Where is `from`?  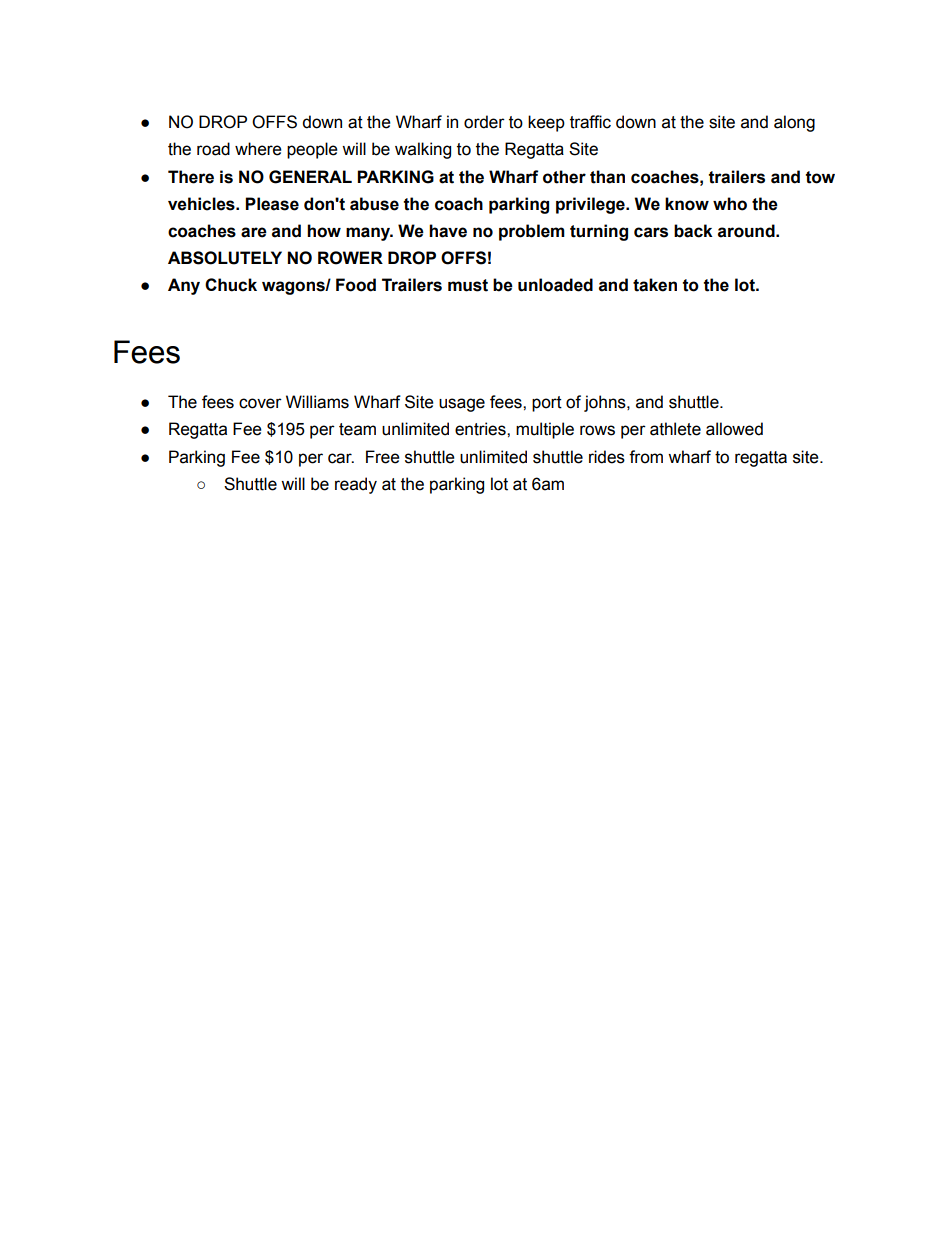
from is located at coordinates (646, 457).
